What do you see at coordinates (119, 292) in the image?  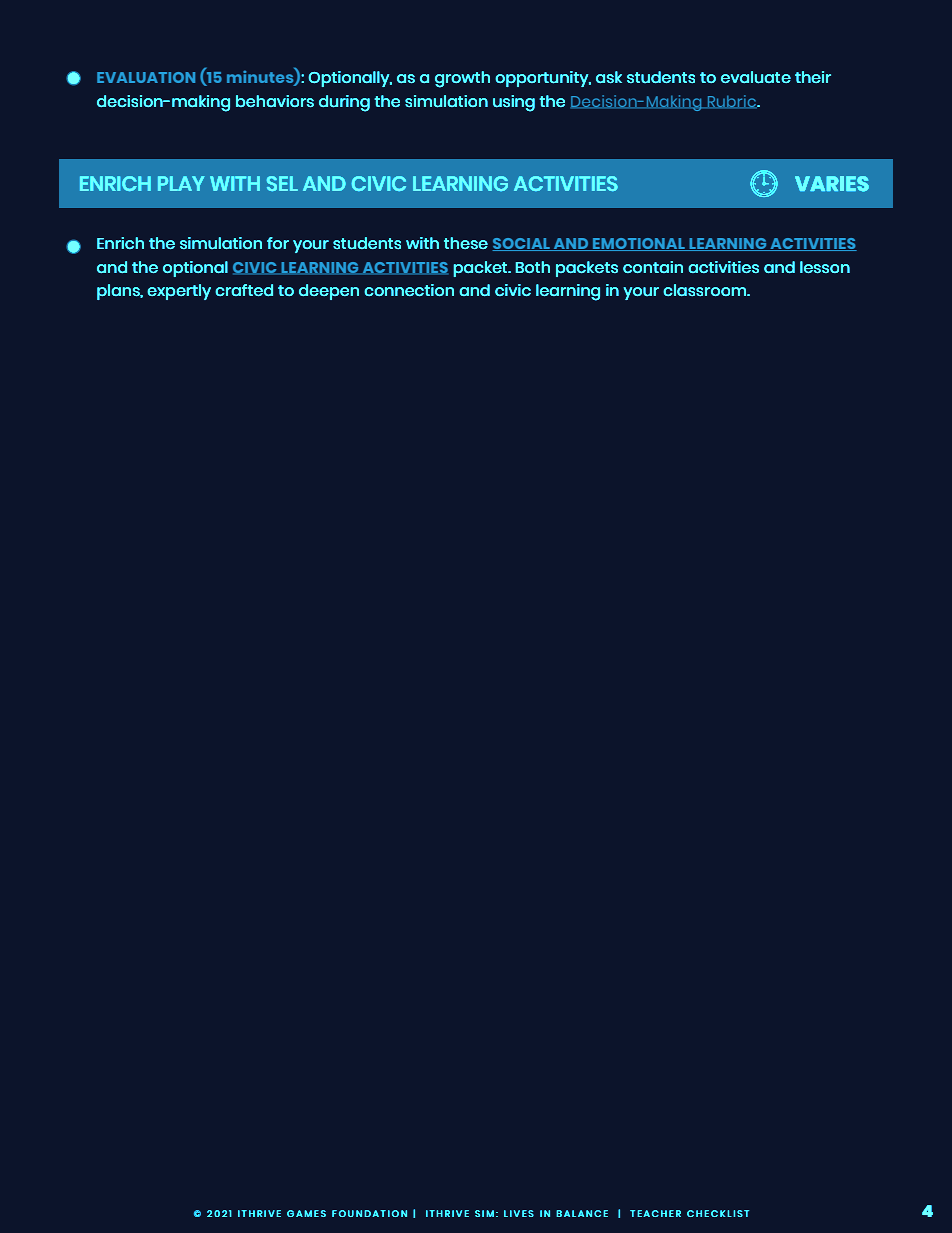 I see `plans` at bounding box center [119, 292].
